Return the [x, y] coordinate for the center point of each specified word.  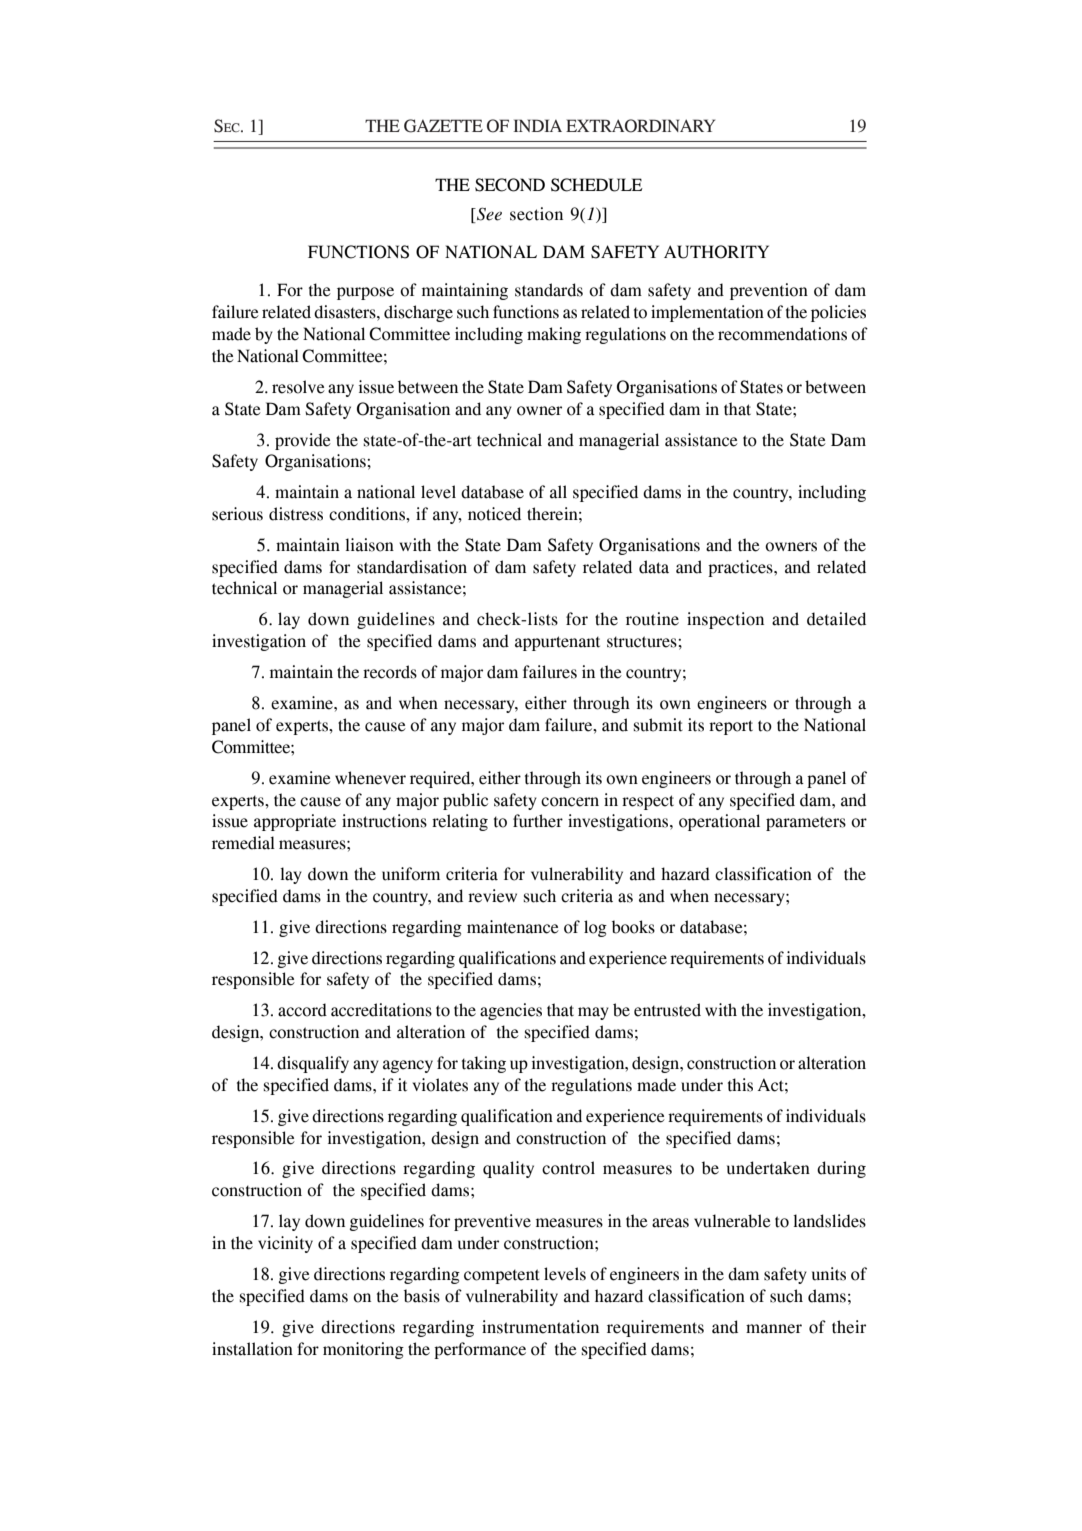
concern [570, 802]
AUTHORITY [716, 252]
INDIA [538, 125]
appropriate [295, 822]
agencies [511, 1011]
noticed [494, 514]
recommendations [782, 334]
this [740, 1085]
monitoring [363, 1350]
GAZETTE [443, 126]
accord [302, 1010]
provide [303, 441]
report [731, 727]
